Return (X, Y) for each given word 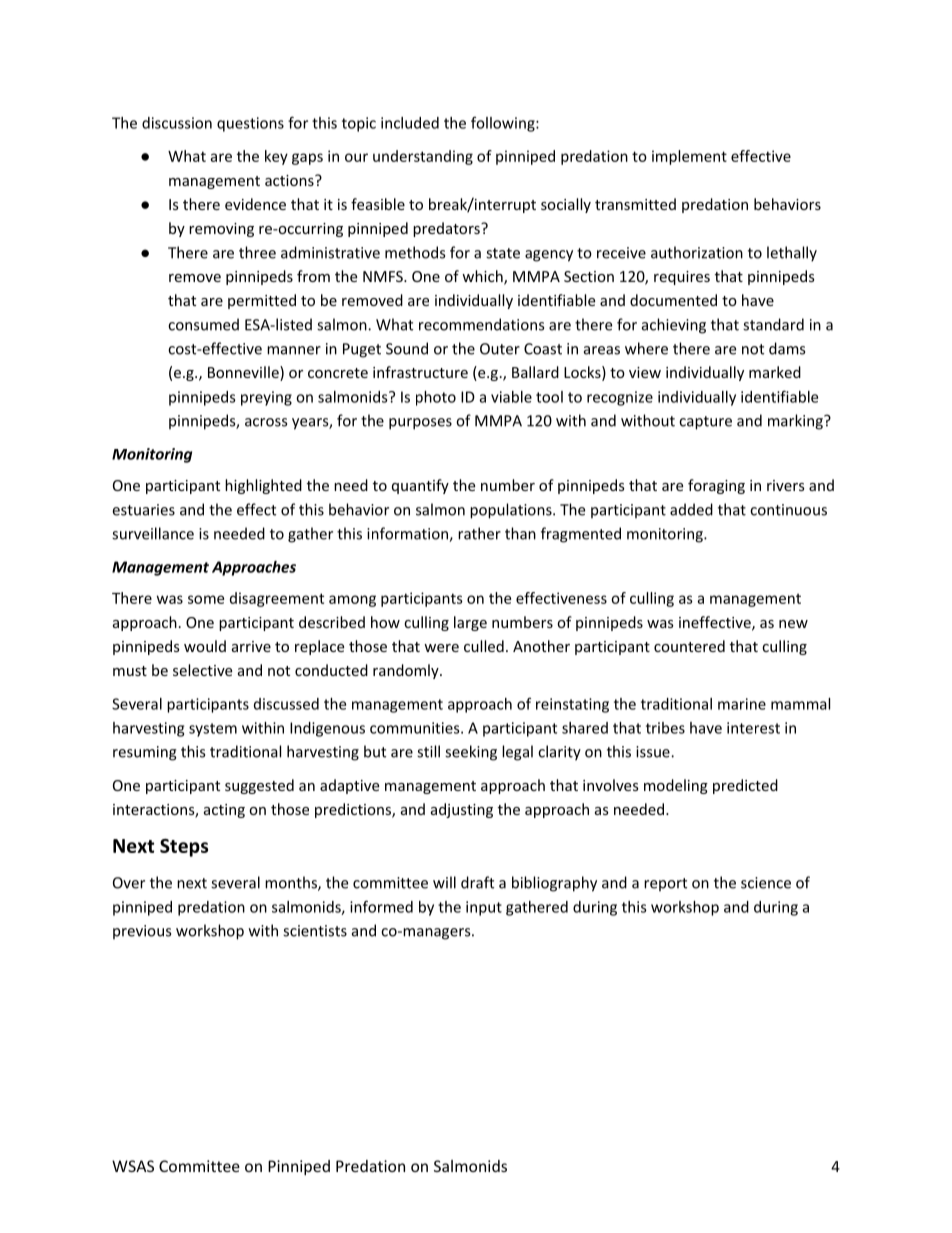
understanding (423, 157)
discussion (177, 123)
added (691, 509)
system (213, 730)
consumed (203, 324)
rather (479, 533)
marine (742, 704)
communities (416, 728)
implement (689, 157)
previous (142, 932)
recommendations (481, 324)
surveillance (153, 533)
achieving (674, 326)
